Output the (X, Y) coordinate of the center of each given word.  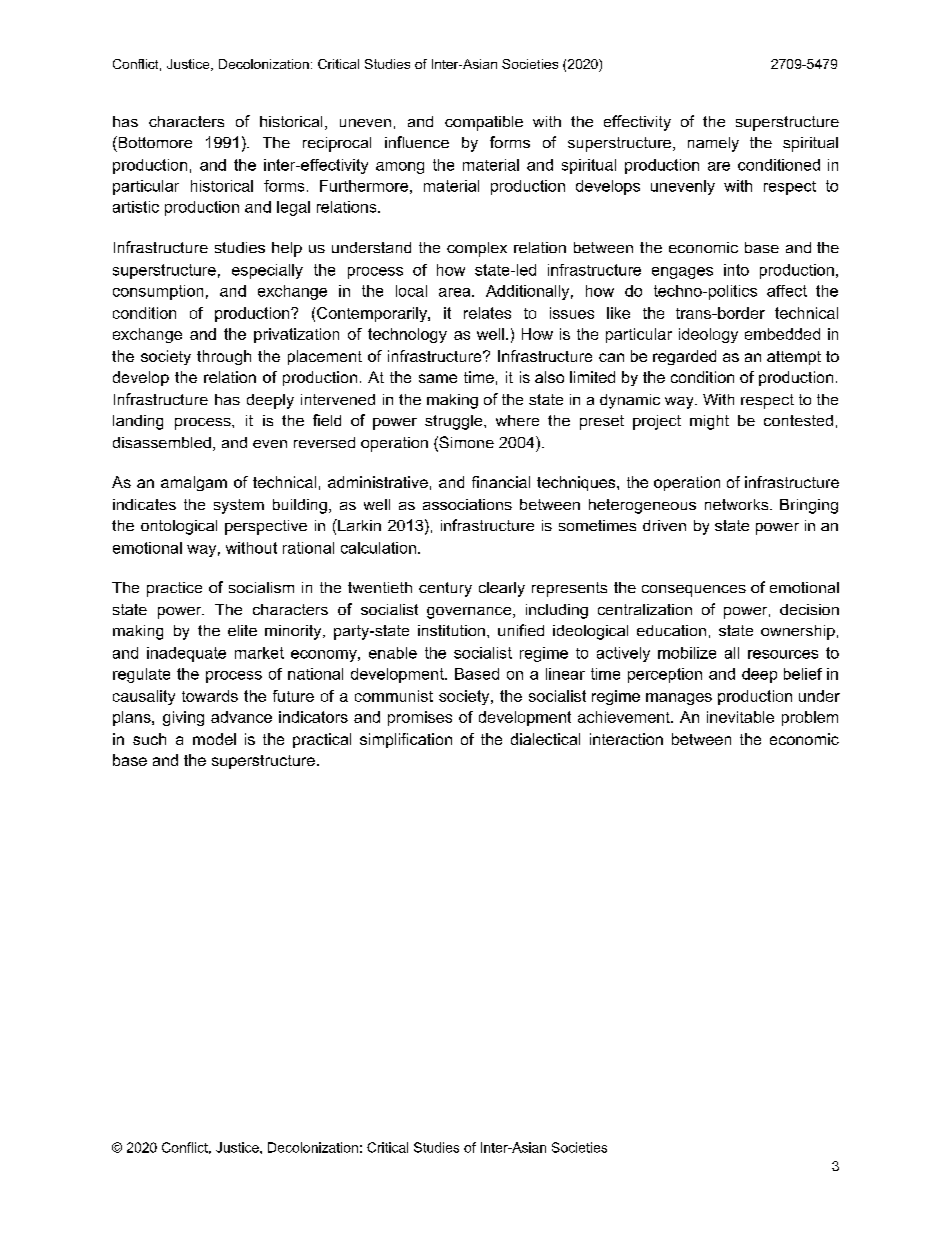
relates (487, 313)
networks (738, 504)
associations (467, 504)
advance (241, 717)
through (224, 357)
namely (713, 144)
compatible (484, 123)
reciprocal (337, 144)
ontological (179, 527)
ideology (708, 335)
